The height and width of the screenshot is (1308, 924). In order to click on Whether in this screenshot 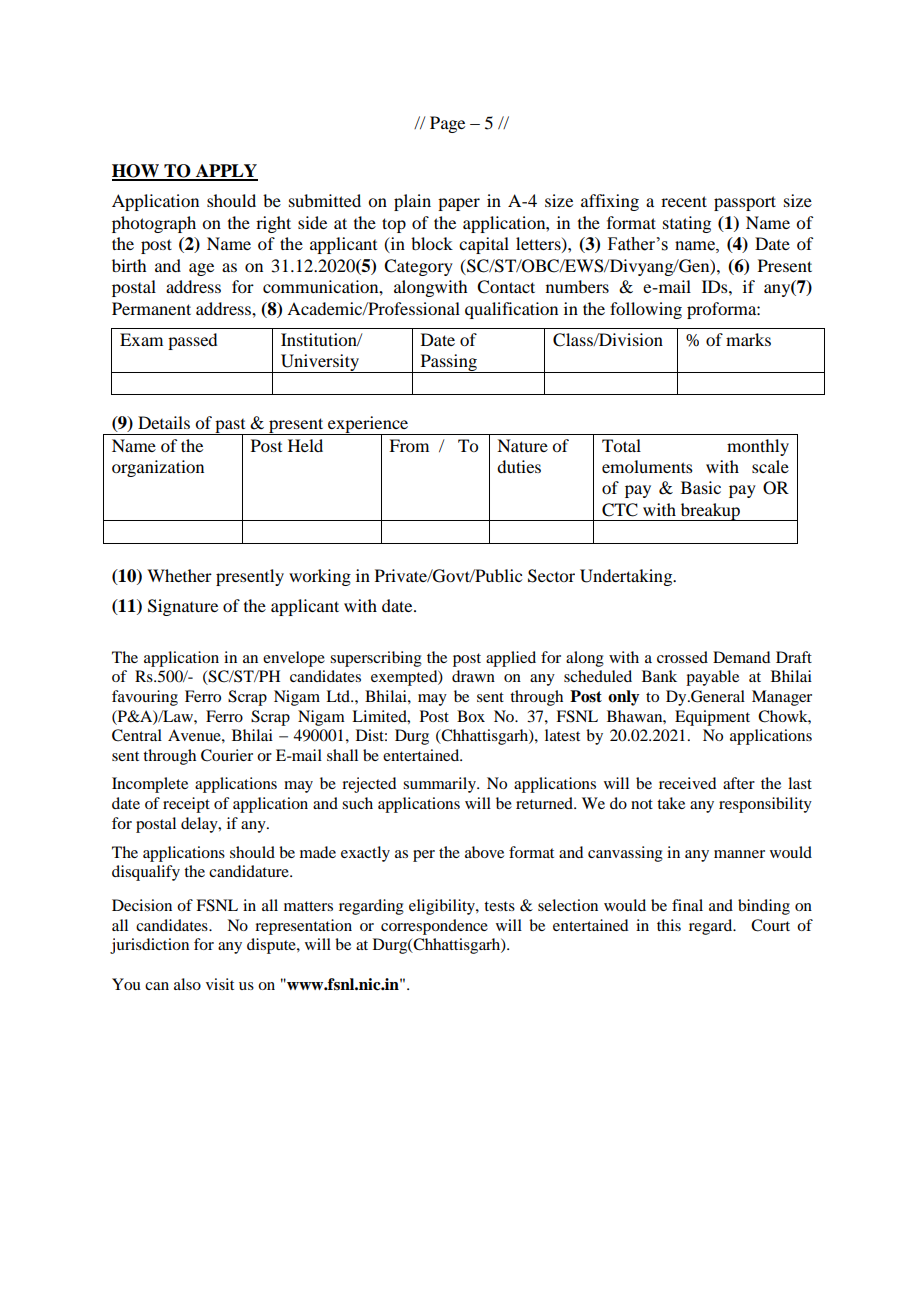, I will do `click(179, 575)`.
